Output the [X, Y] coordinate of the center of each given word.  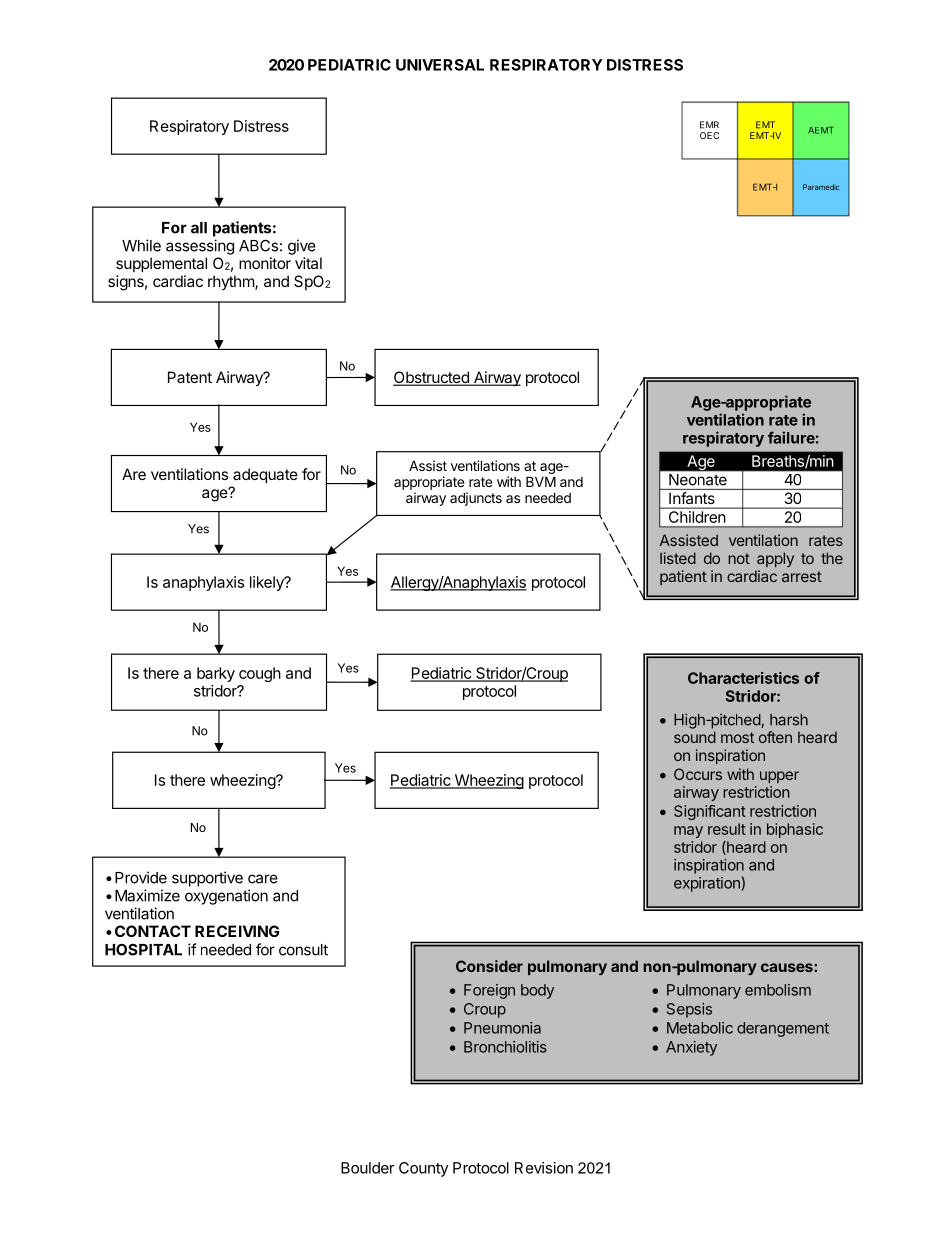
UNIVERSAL [440, 65]
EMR [709, 125]
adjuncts [476, 499]
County [423, 1169]
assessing [200, 247]
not [739, 558]
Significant [710, 812]
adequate [265, 475]
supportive [207, 879]
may [688, 832]
